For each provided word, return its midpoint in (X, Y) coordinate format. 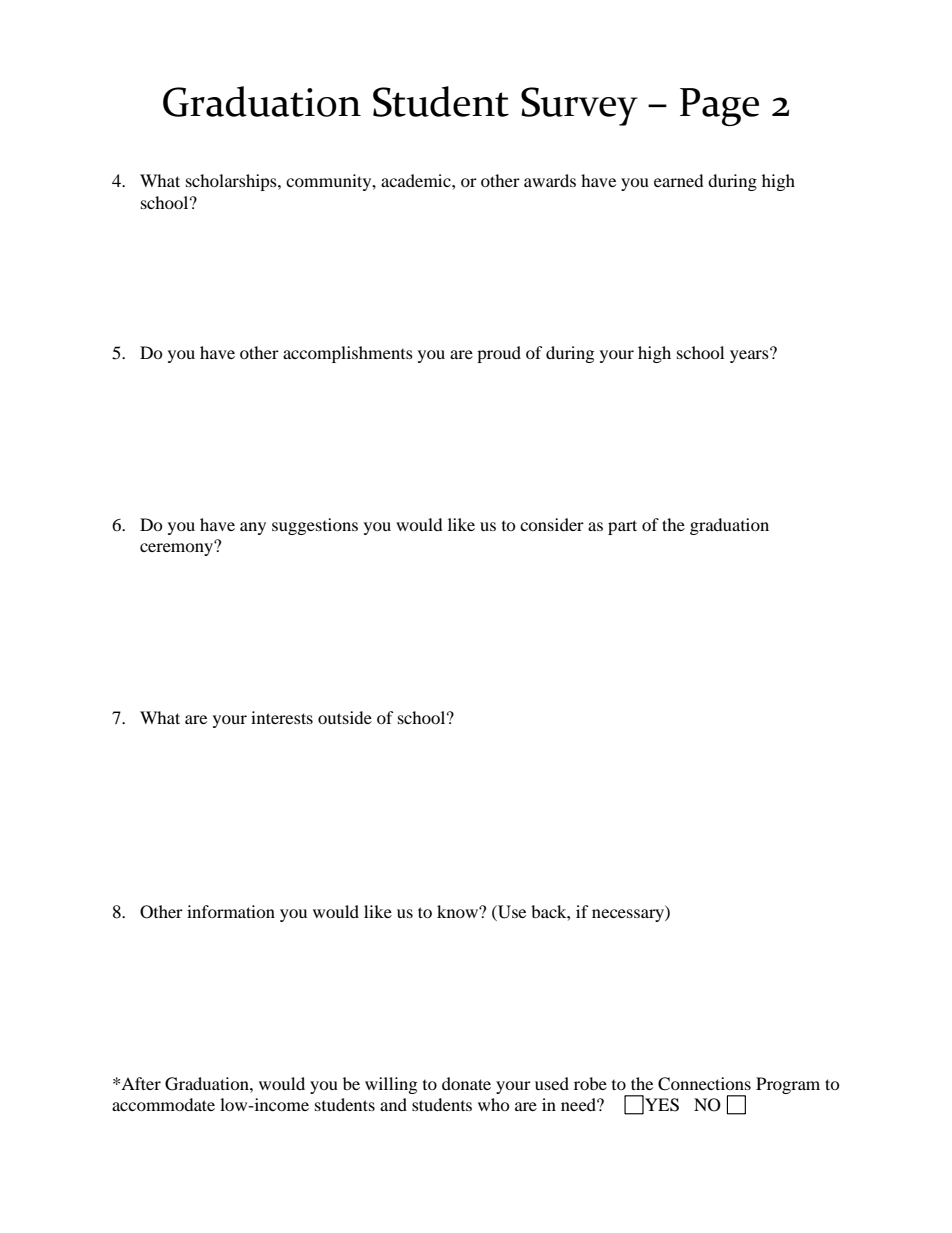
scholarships (232, 182)
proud (499, 354)
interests (282, 717)
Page (719, 107)
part (622, 527)
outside (345, 717)
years (750, 355)
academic (417, 180)
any (253, 528)
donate (466, 1083)
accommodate (163, 1104)
